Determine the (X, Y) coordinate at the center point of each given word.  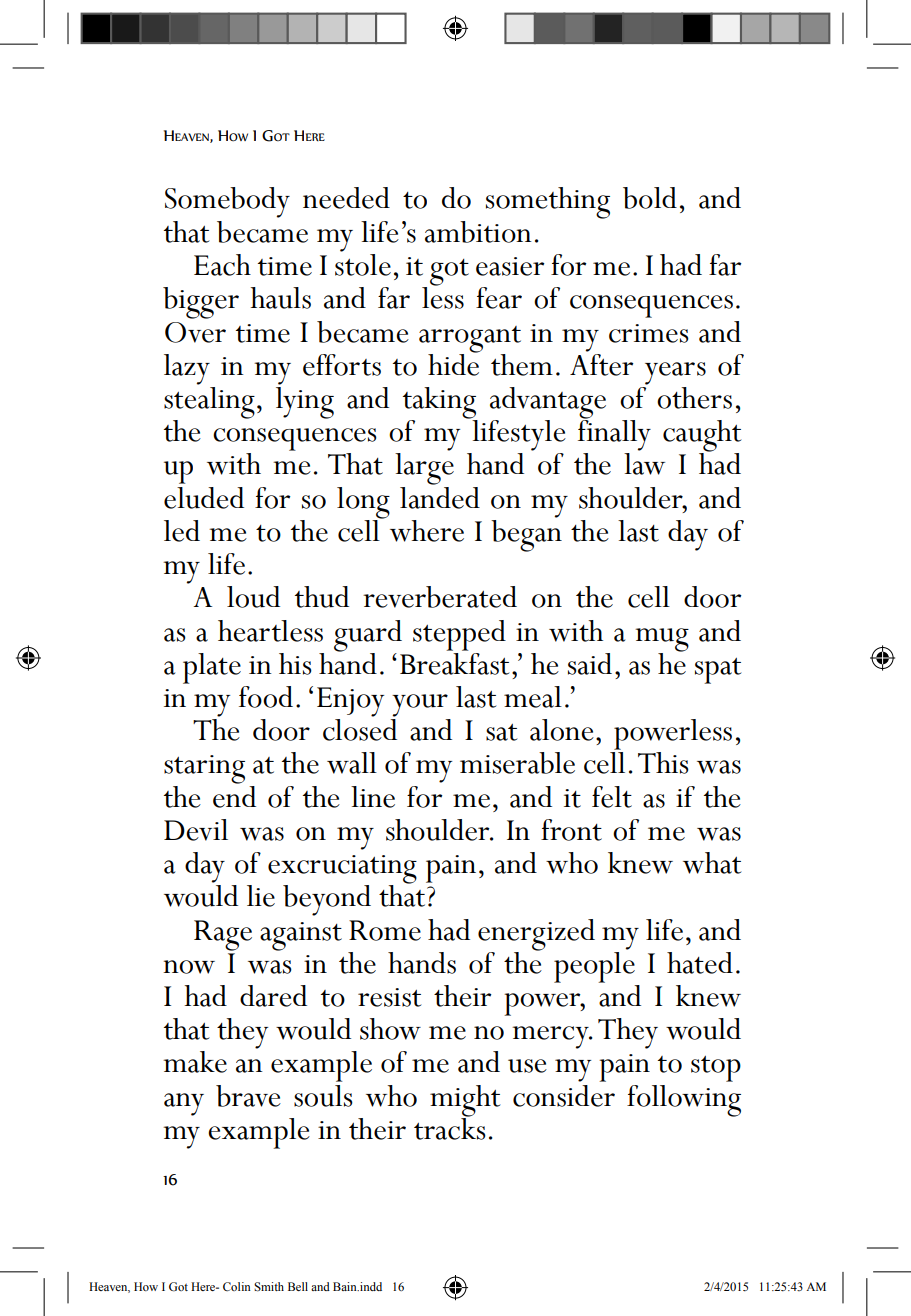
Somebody (227, 202)
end (234, 795)
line (373, 797)
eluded (204, 498)
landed (440, 496)
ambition (478, 232)
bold (650, 198)
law (644, 464)
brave (248, 1096)
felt (612, 797)
